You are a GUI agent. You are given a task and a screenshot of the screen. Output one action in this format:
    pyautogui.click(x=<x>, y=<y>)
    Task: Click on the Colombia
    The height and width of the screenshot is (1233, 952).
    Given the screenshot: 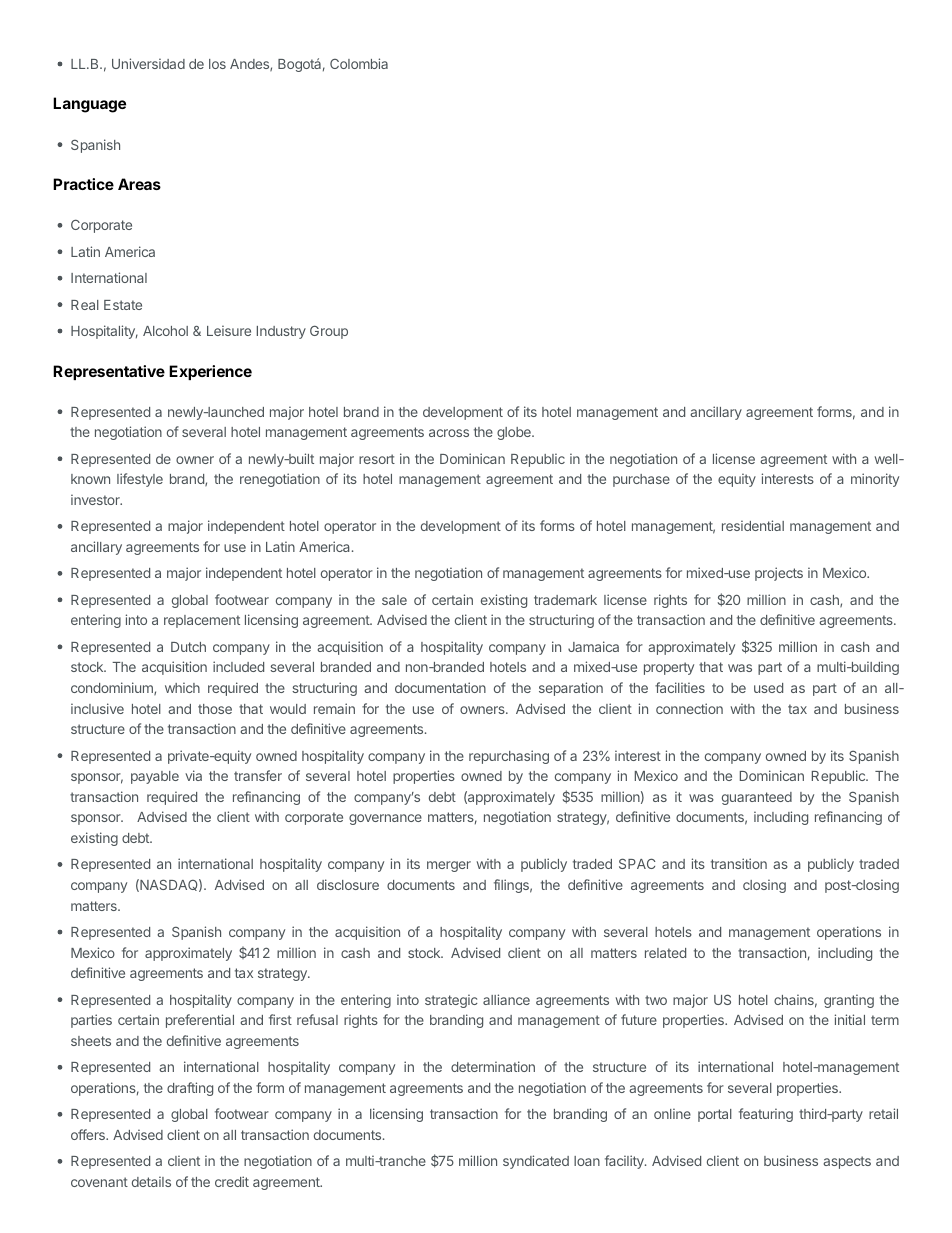 What is the action you would take?
    pyautogui.click(x=359, y=63)
